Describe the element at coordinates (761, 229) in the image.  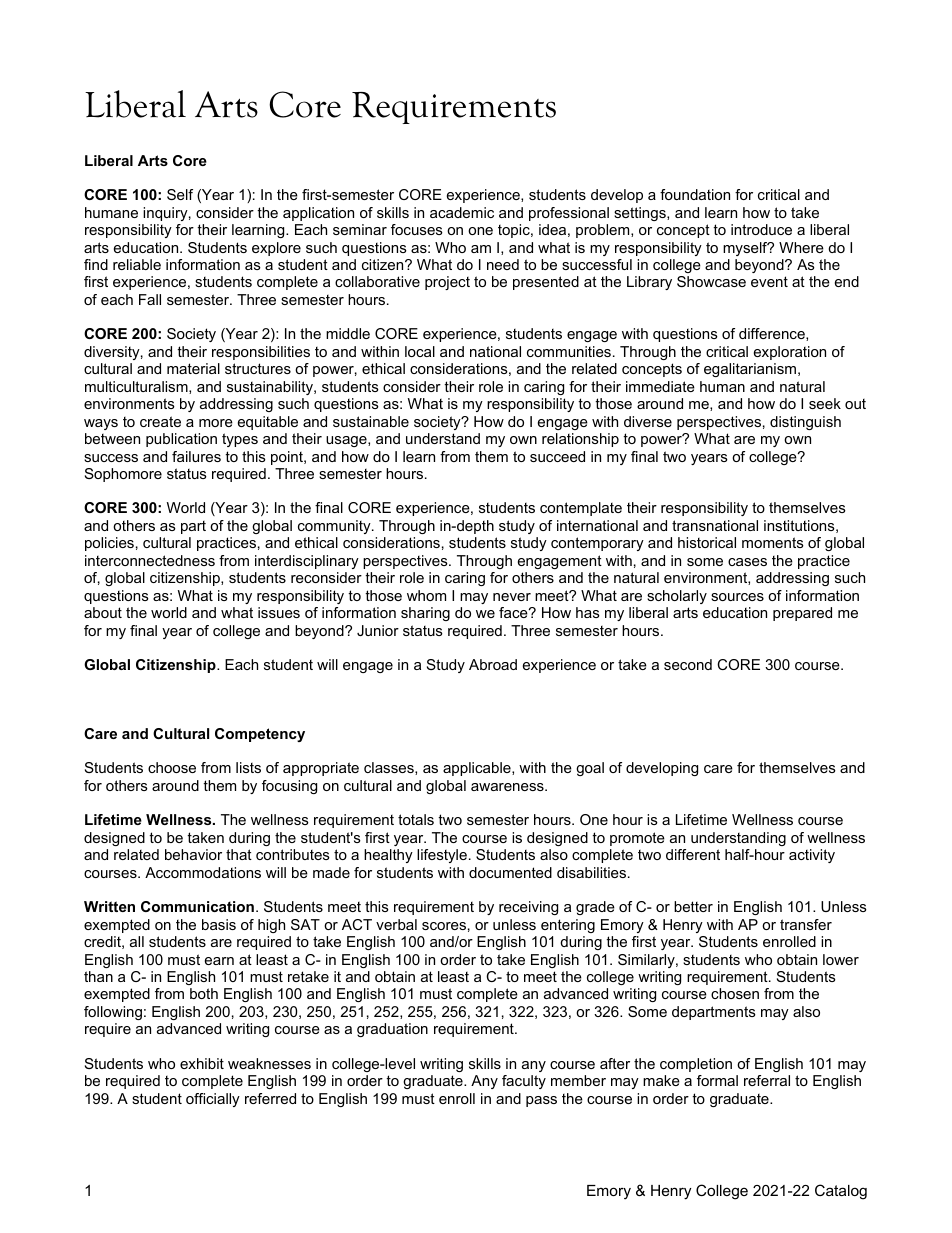
I see `introduce` at that location.
